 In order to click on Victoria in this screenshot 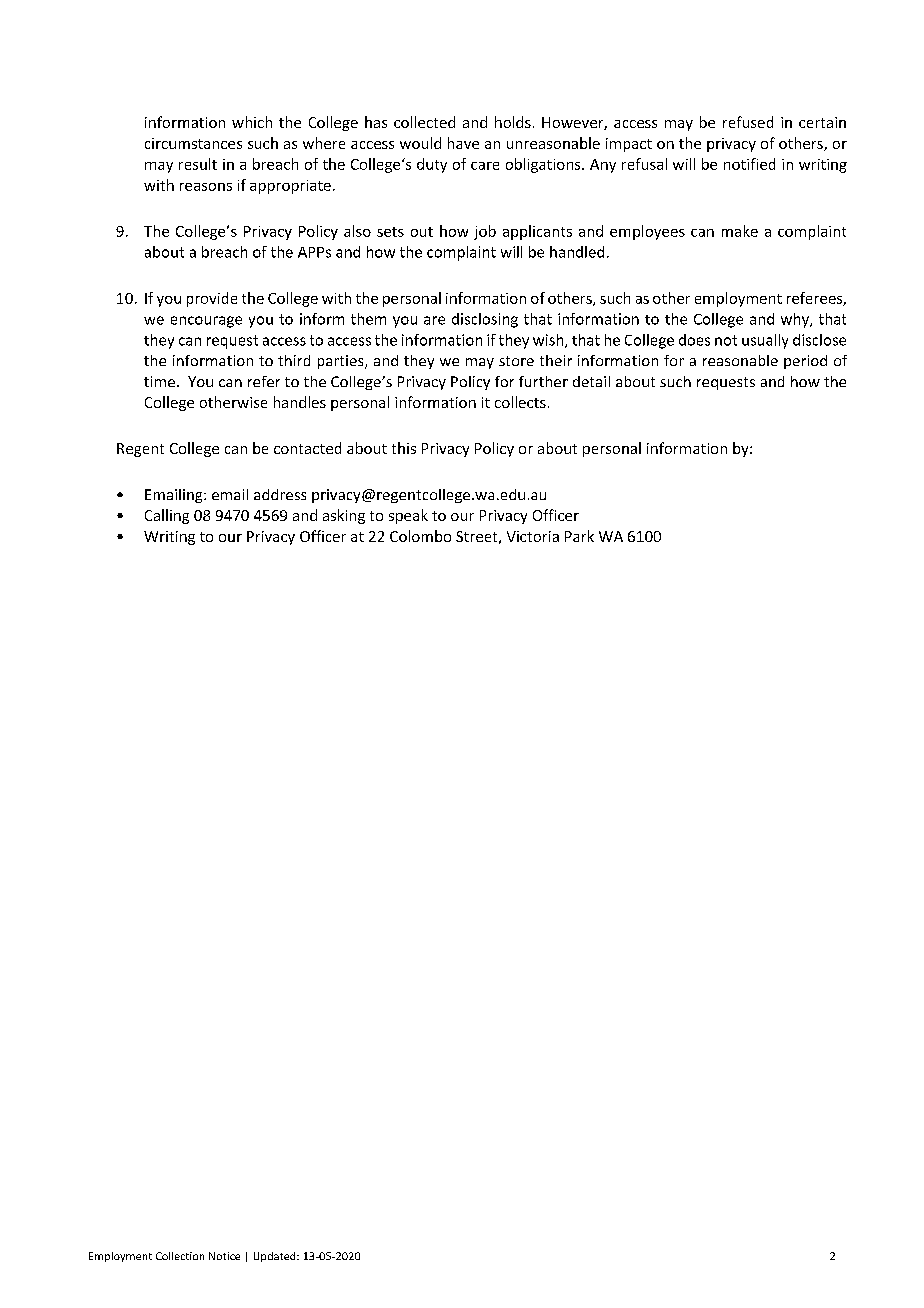, I will do `click(533, 536)`.
